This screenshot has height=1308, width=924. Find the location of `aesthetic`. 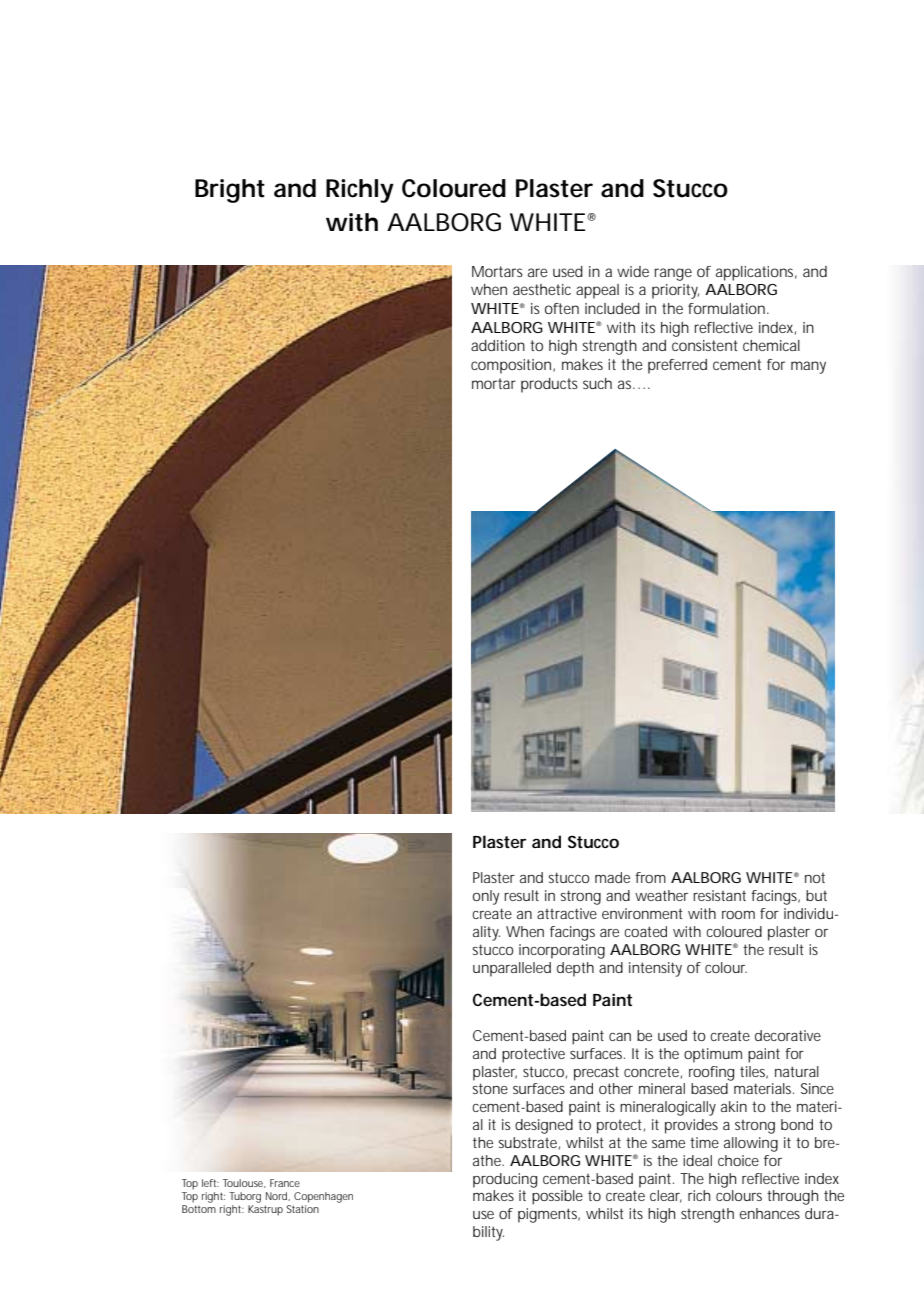

aesthetic is located at coordinates (542, 289).
